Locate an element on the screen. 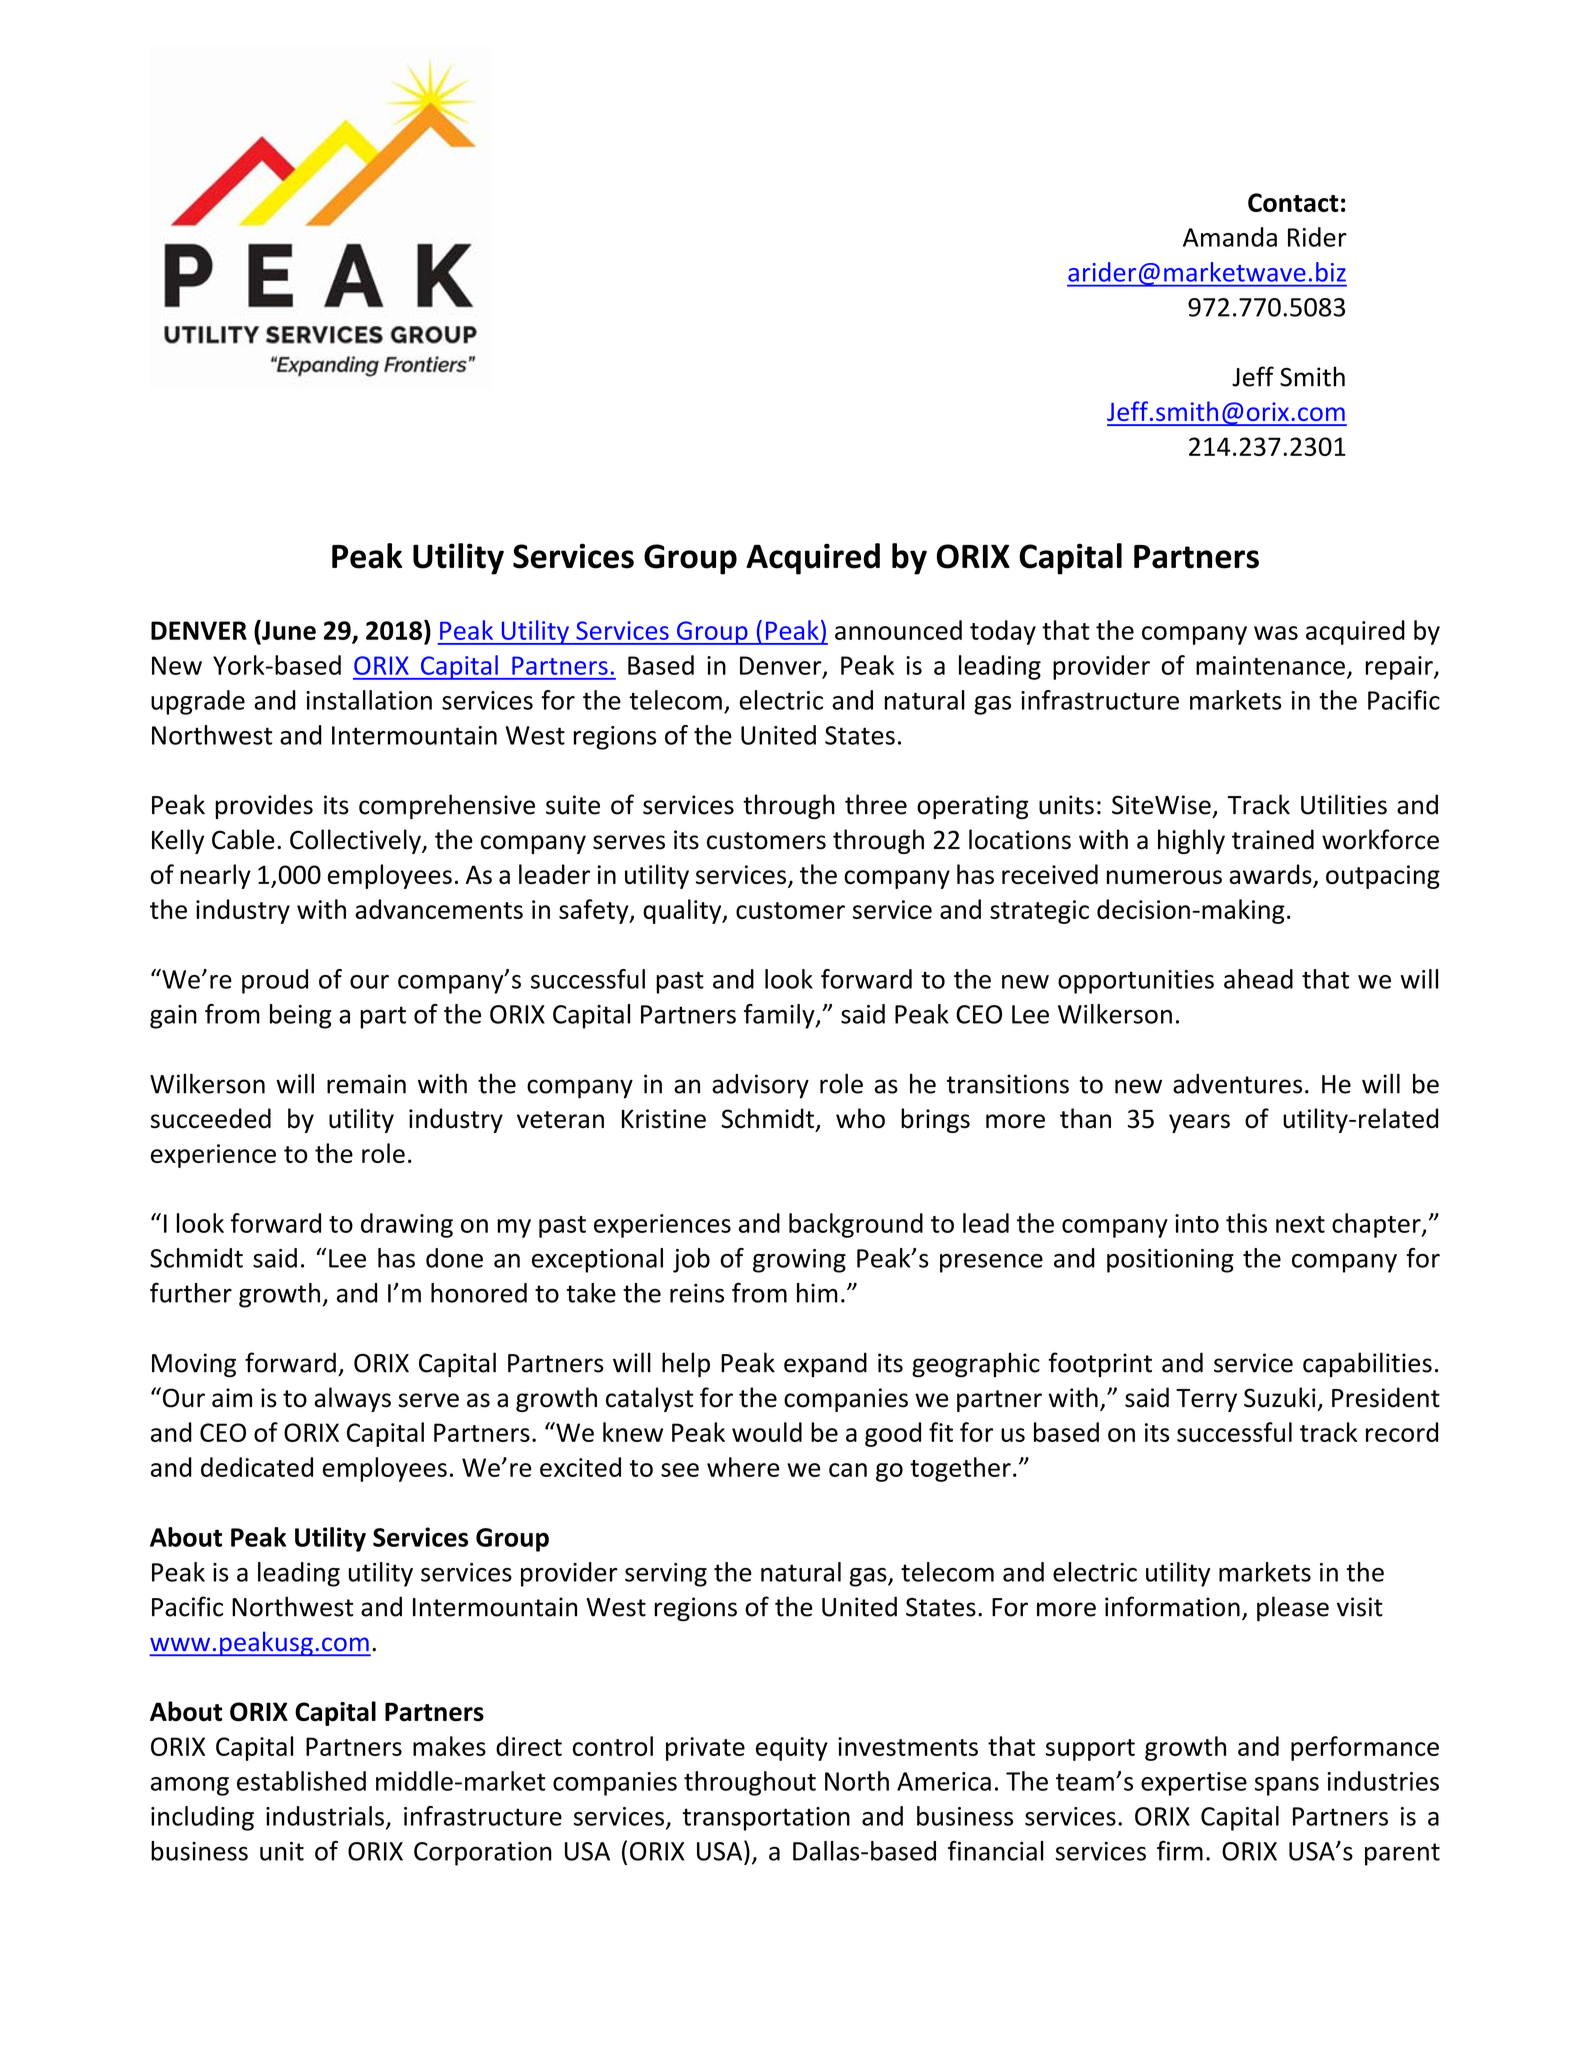  transportation is located at coordinates (766, 1819).
